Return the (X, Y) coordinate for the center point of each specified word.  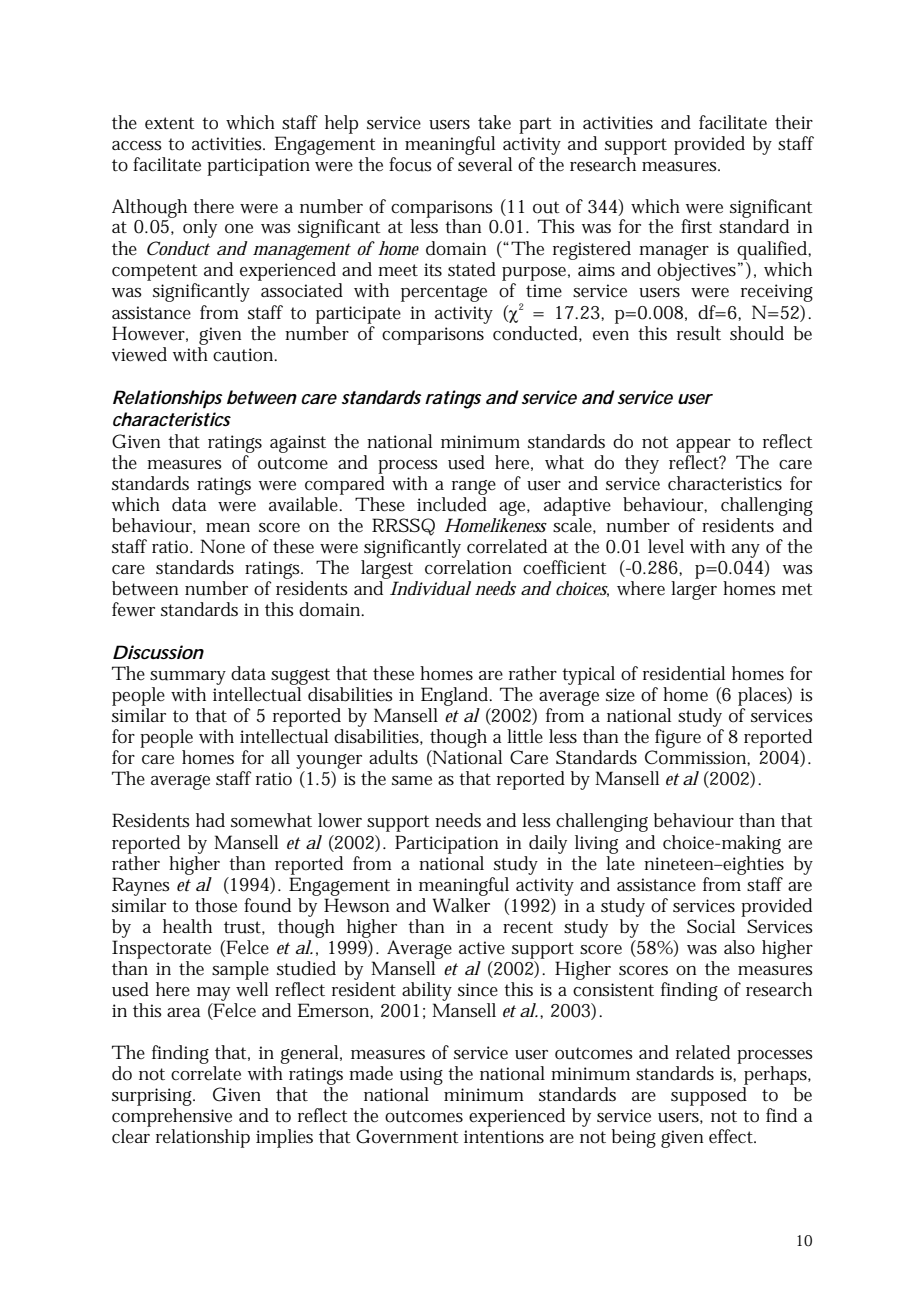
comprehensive (172, 1117)
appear (703, 446)
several (485, 163)
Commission (695, 757)
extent (170, 123)
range (474, 487)
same (412, 781)
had (210, 820)
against (298, 444)
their (794, 122)
